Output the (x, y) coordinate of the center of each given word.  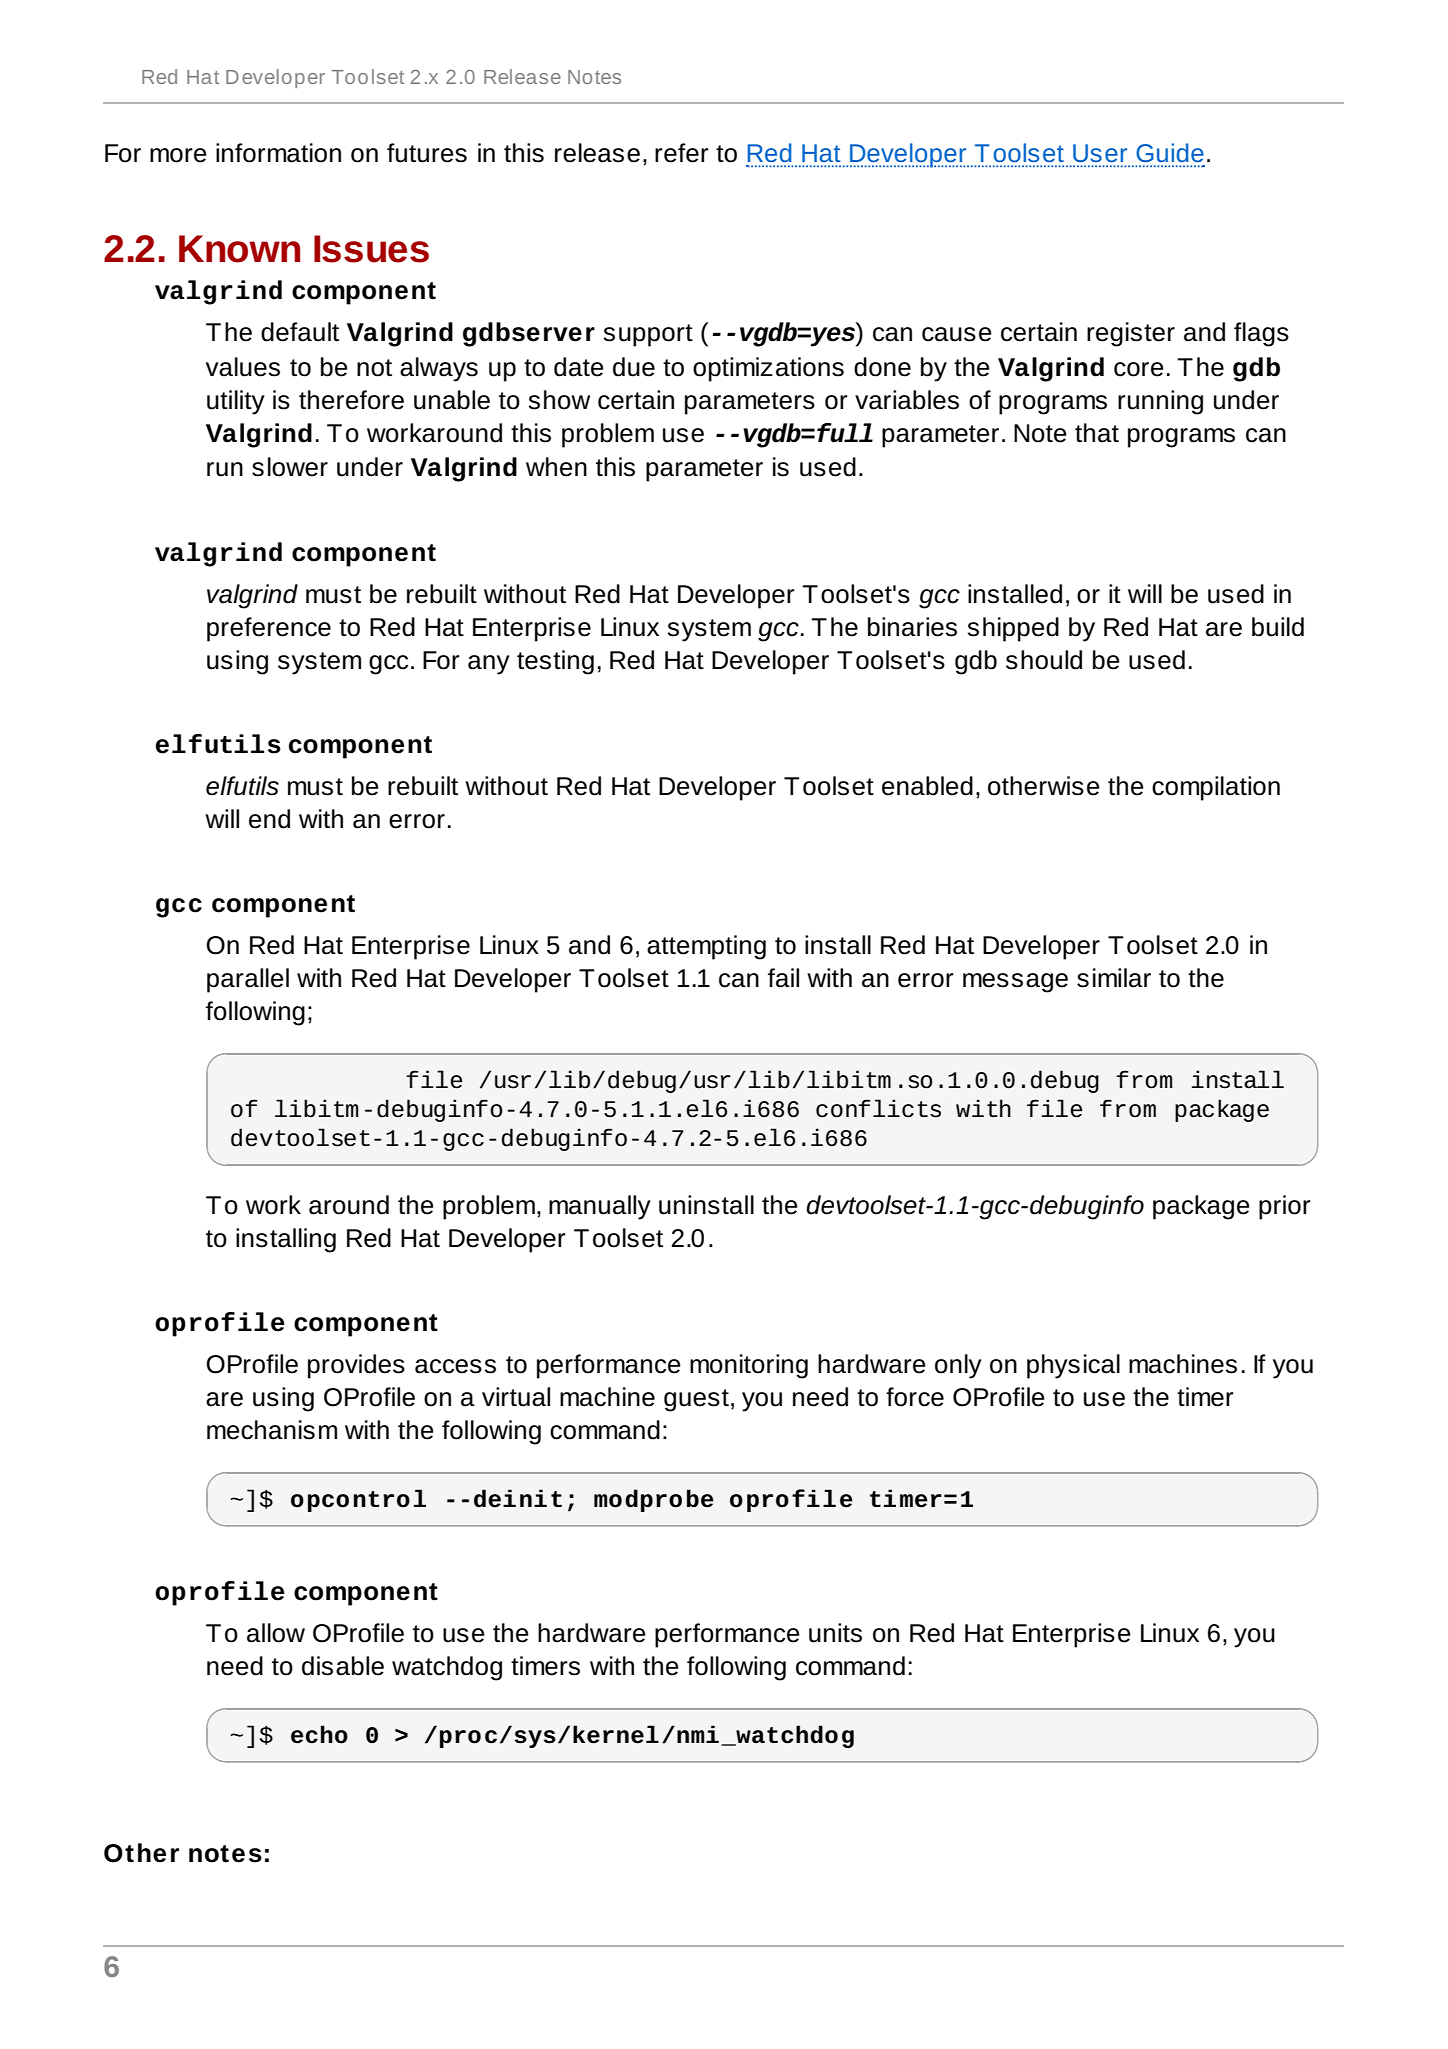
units (835, 1633)
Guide (1170, 152)
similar (1114, 978)
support (648, 335)
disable (343, 1666)
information (278, 153)
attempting (706, 947)
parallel (248, 980)
